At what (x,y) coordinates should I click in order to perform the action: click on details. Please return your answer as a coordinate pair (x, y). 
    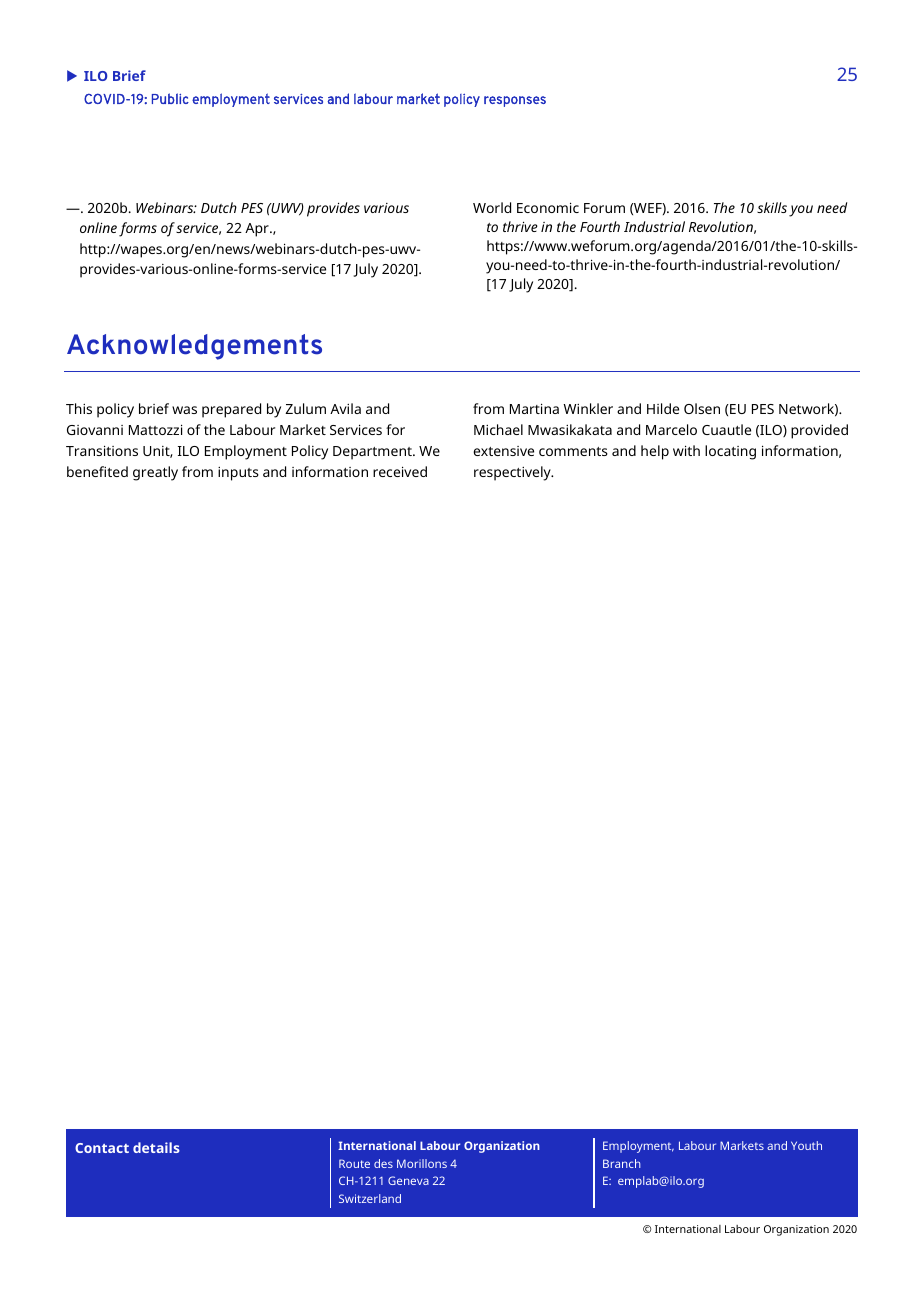
    Looking at the image, I should click on (156, 1147).
